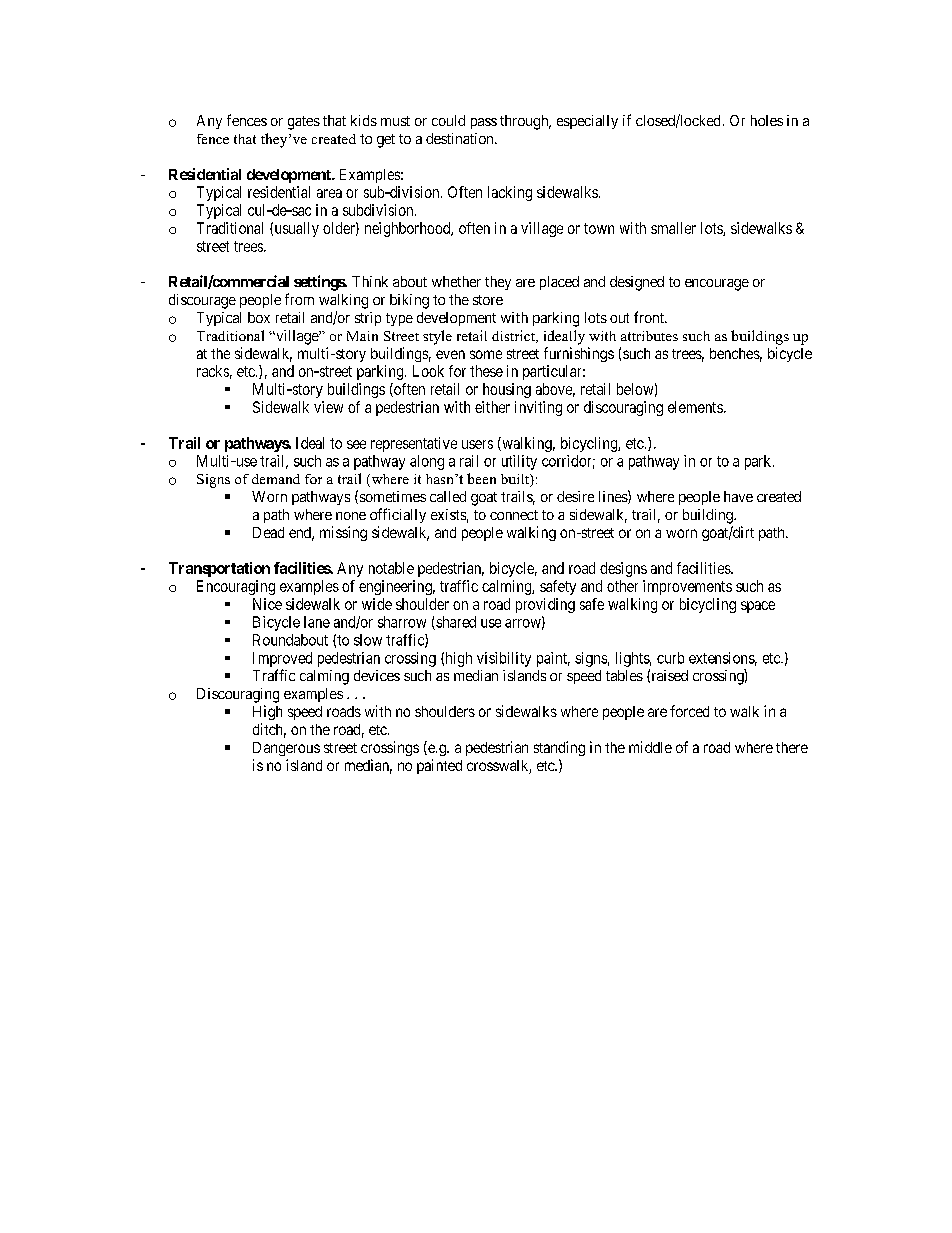 The width and height of the screenshot is (952, 1233). Describe the element at coordinates (758, 607) in the screenshot. I see `space` at that location.
